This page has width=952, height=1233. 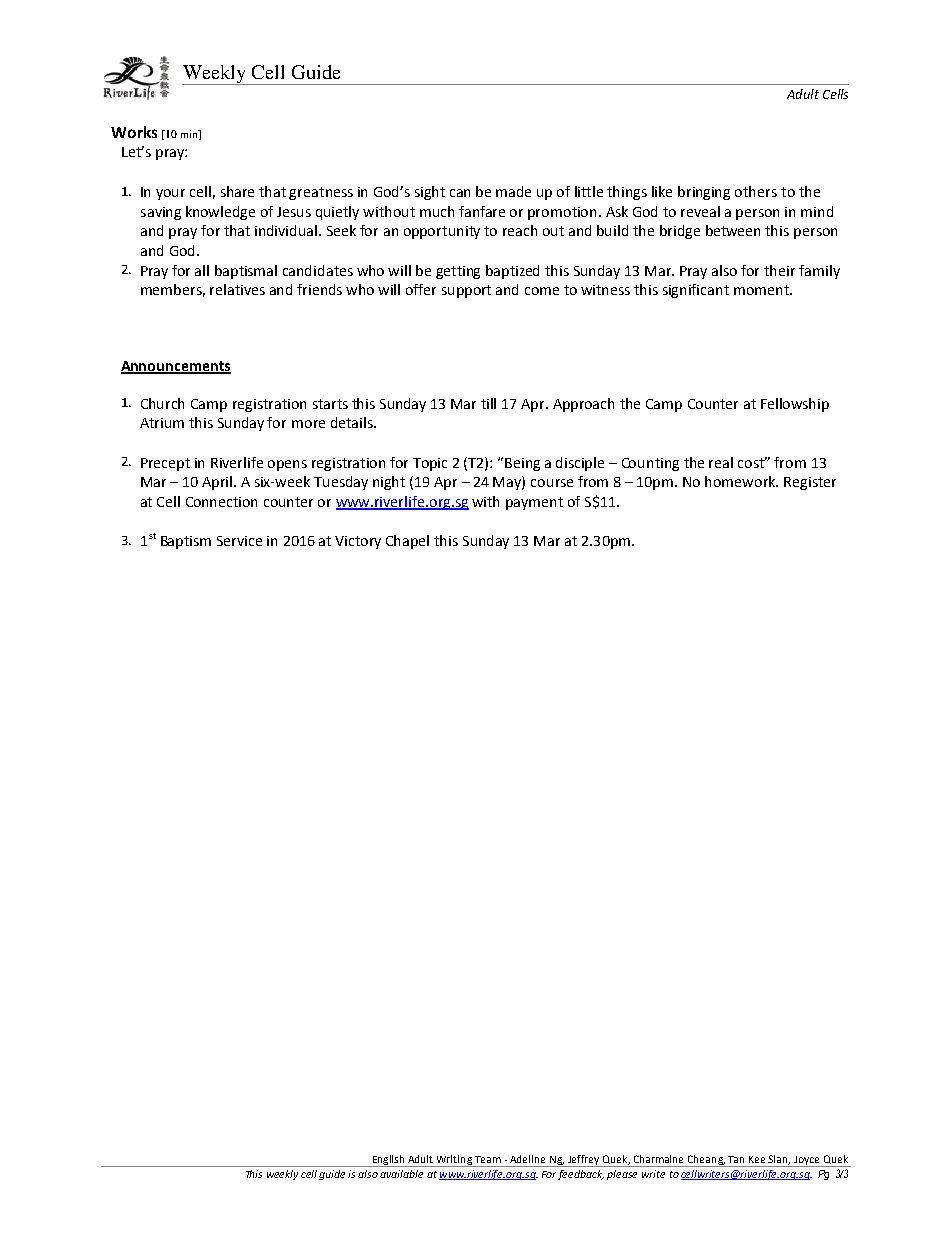 What do you see at coordinates (736, 1159) in the page?
I see `Tan` at bounding box center [736, 1159].
